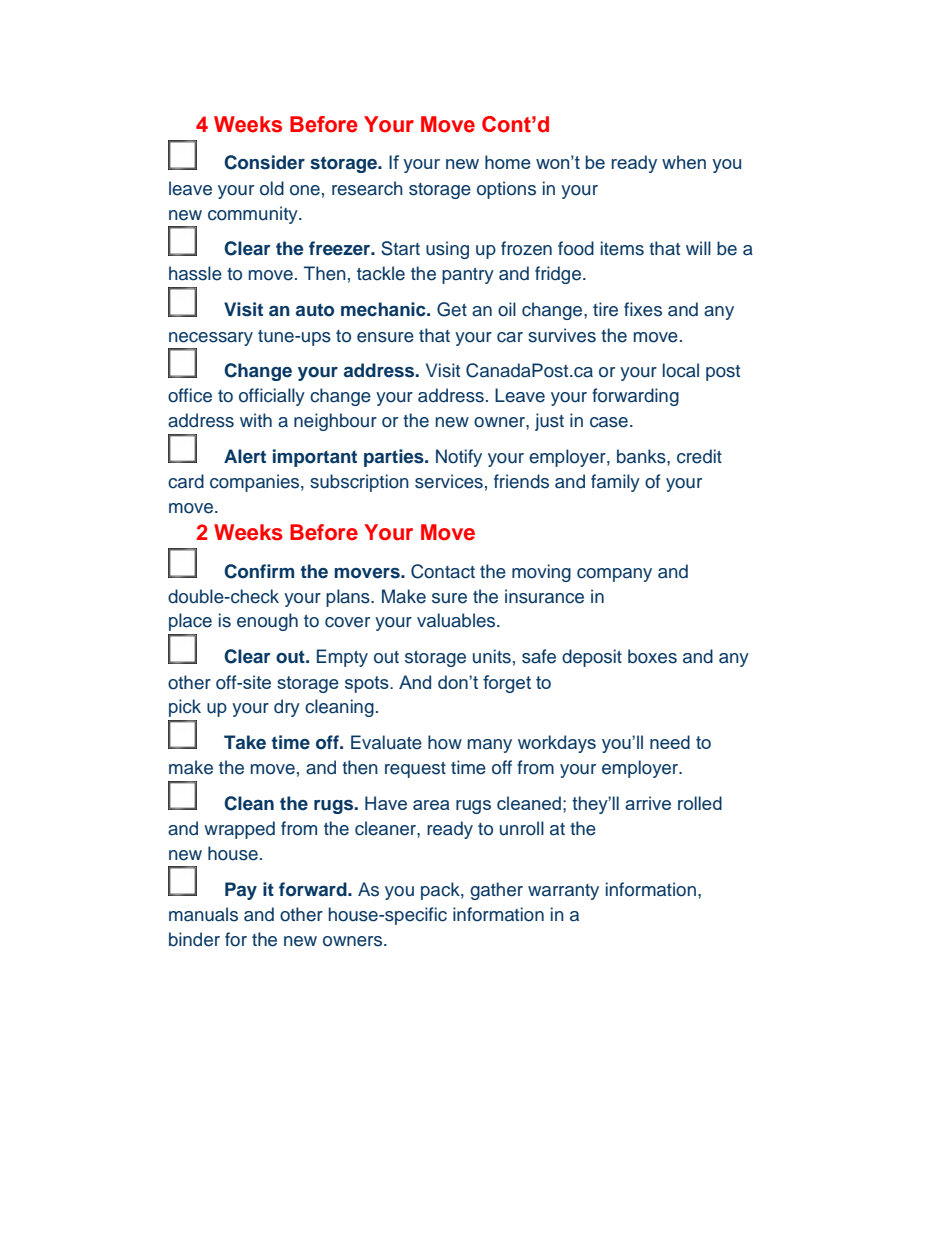 The height and width of the document is (1233, 952). I want to click on company, so click(614, 575).
